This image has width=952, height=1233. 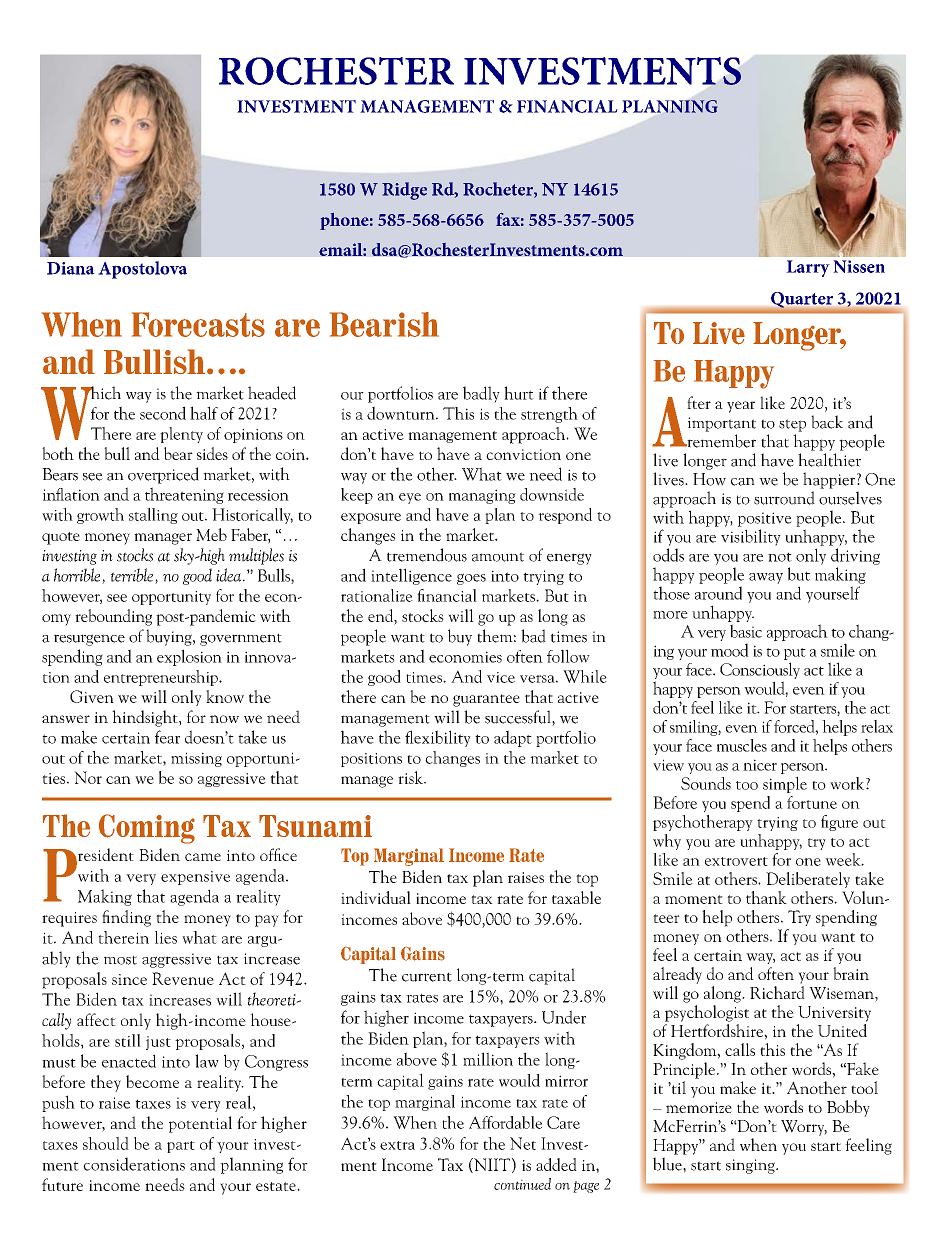 I want to click on risk, so click(x=411, y=777).
